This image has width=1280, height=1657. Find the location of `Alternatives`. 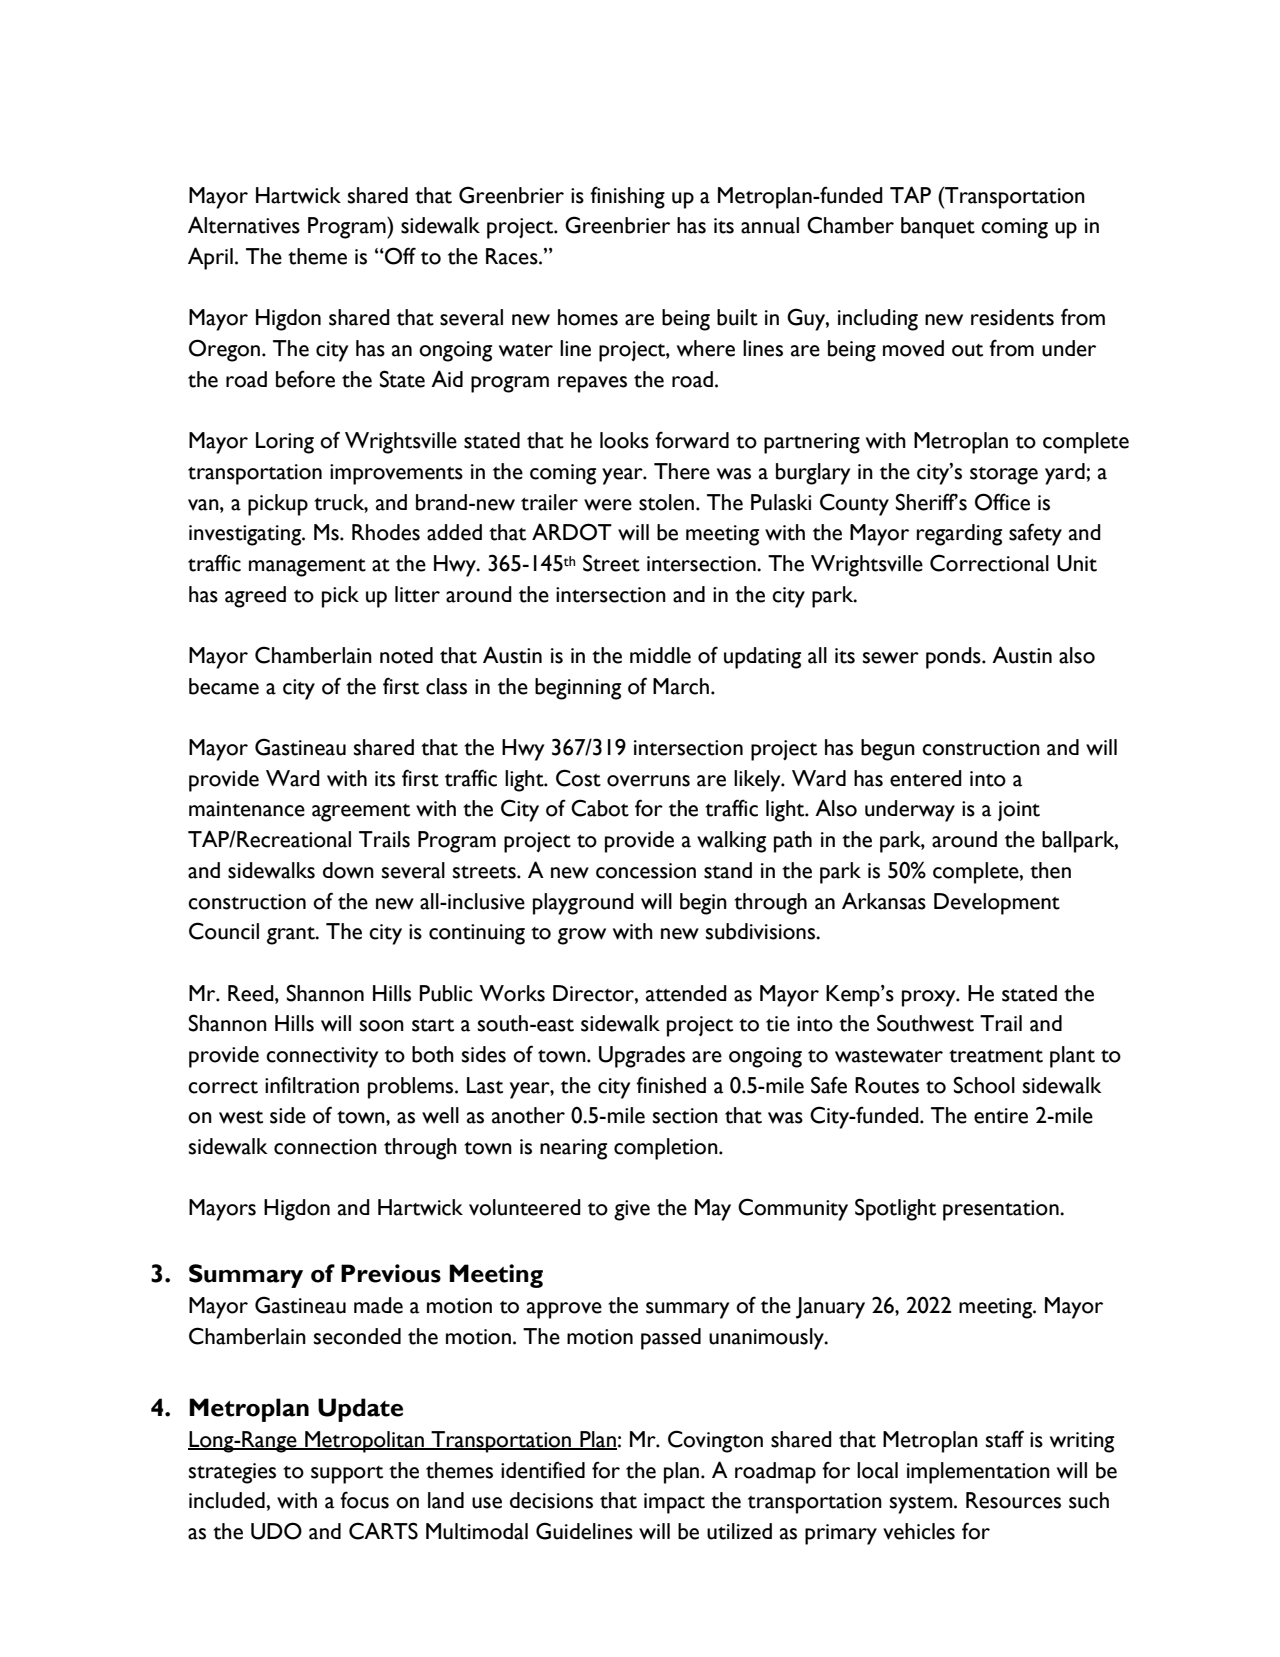

Alternatives is located at coordinates (244, 225).
